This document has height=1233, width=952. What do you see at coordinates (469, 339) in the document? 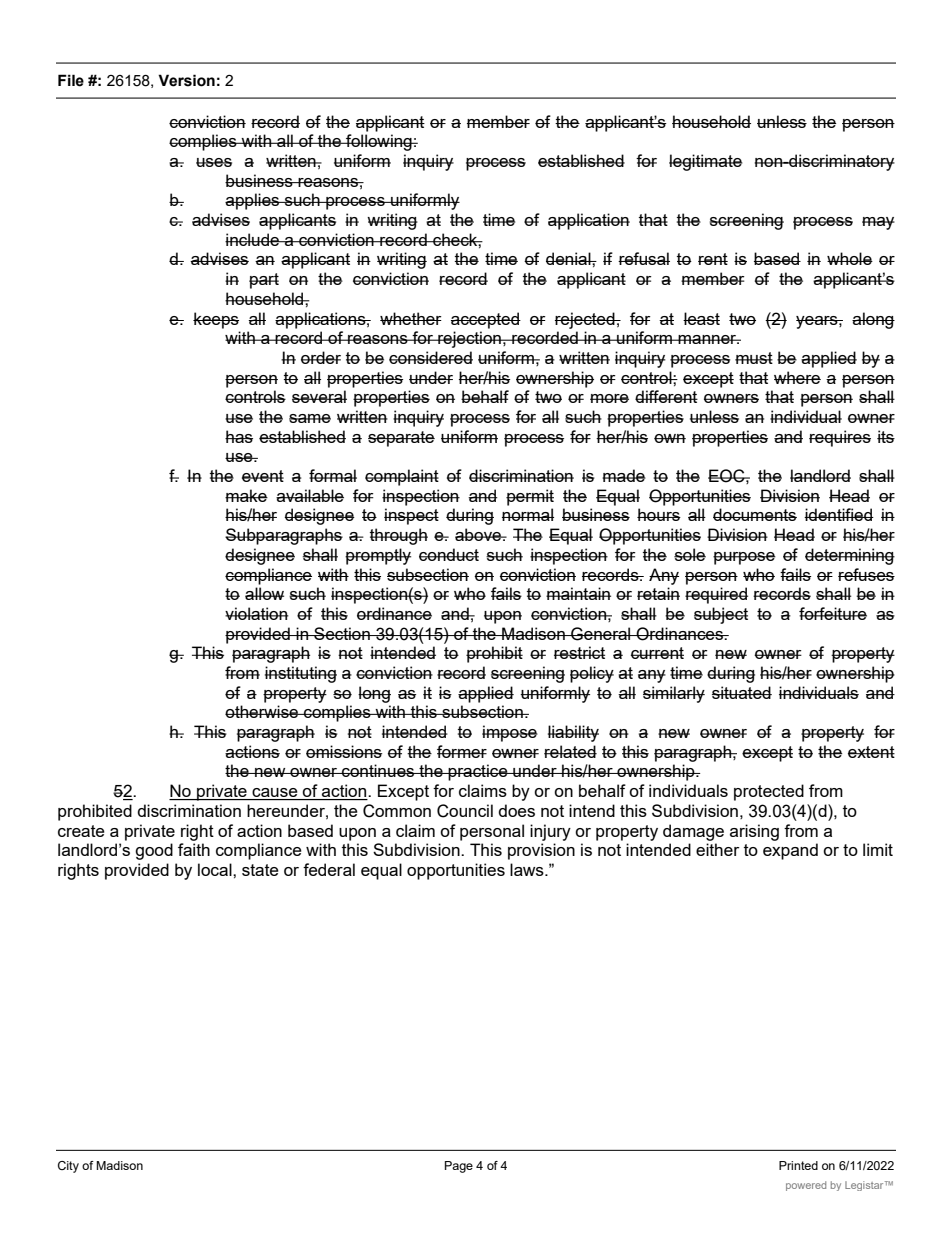
I see `rejection` at bounding box center [469, 339].
